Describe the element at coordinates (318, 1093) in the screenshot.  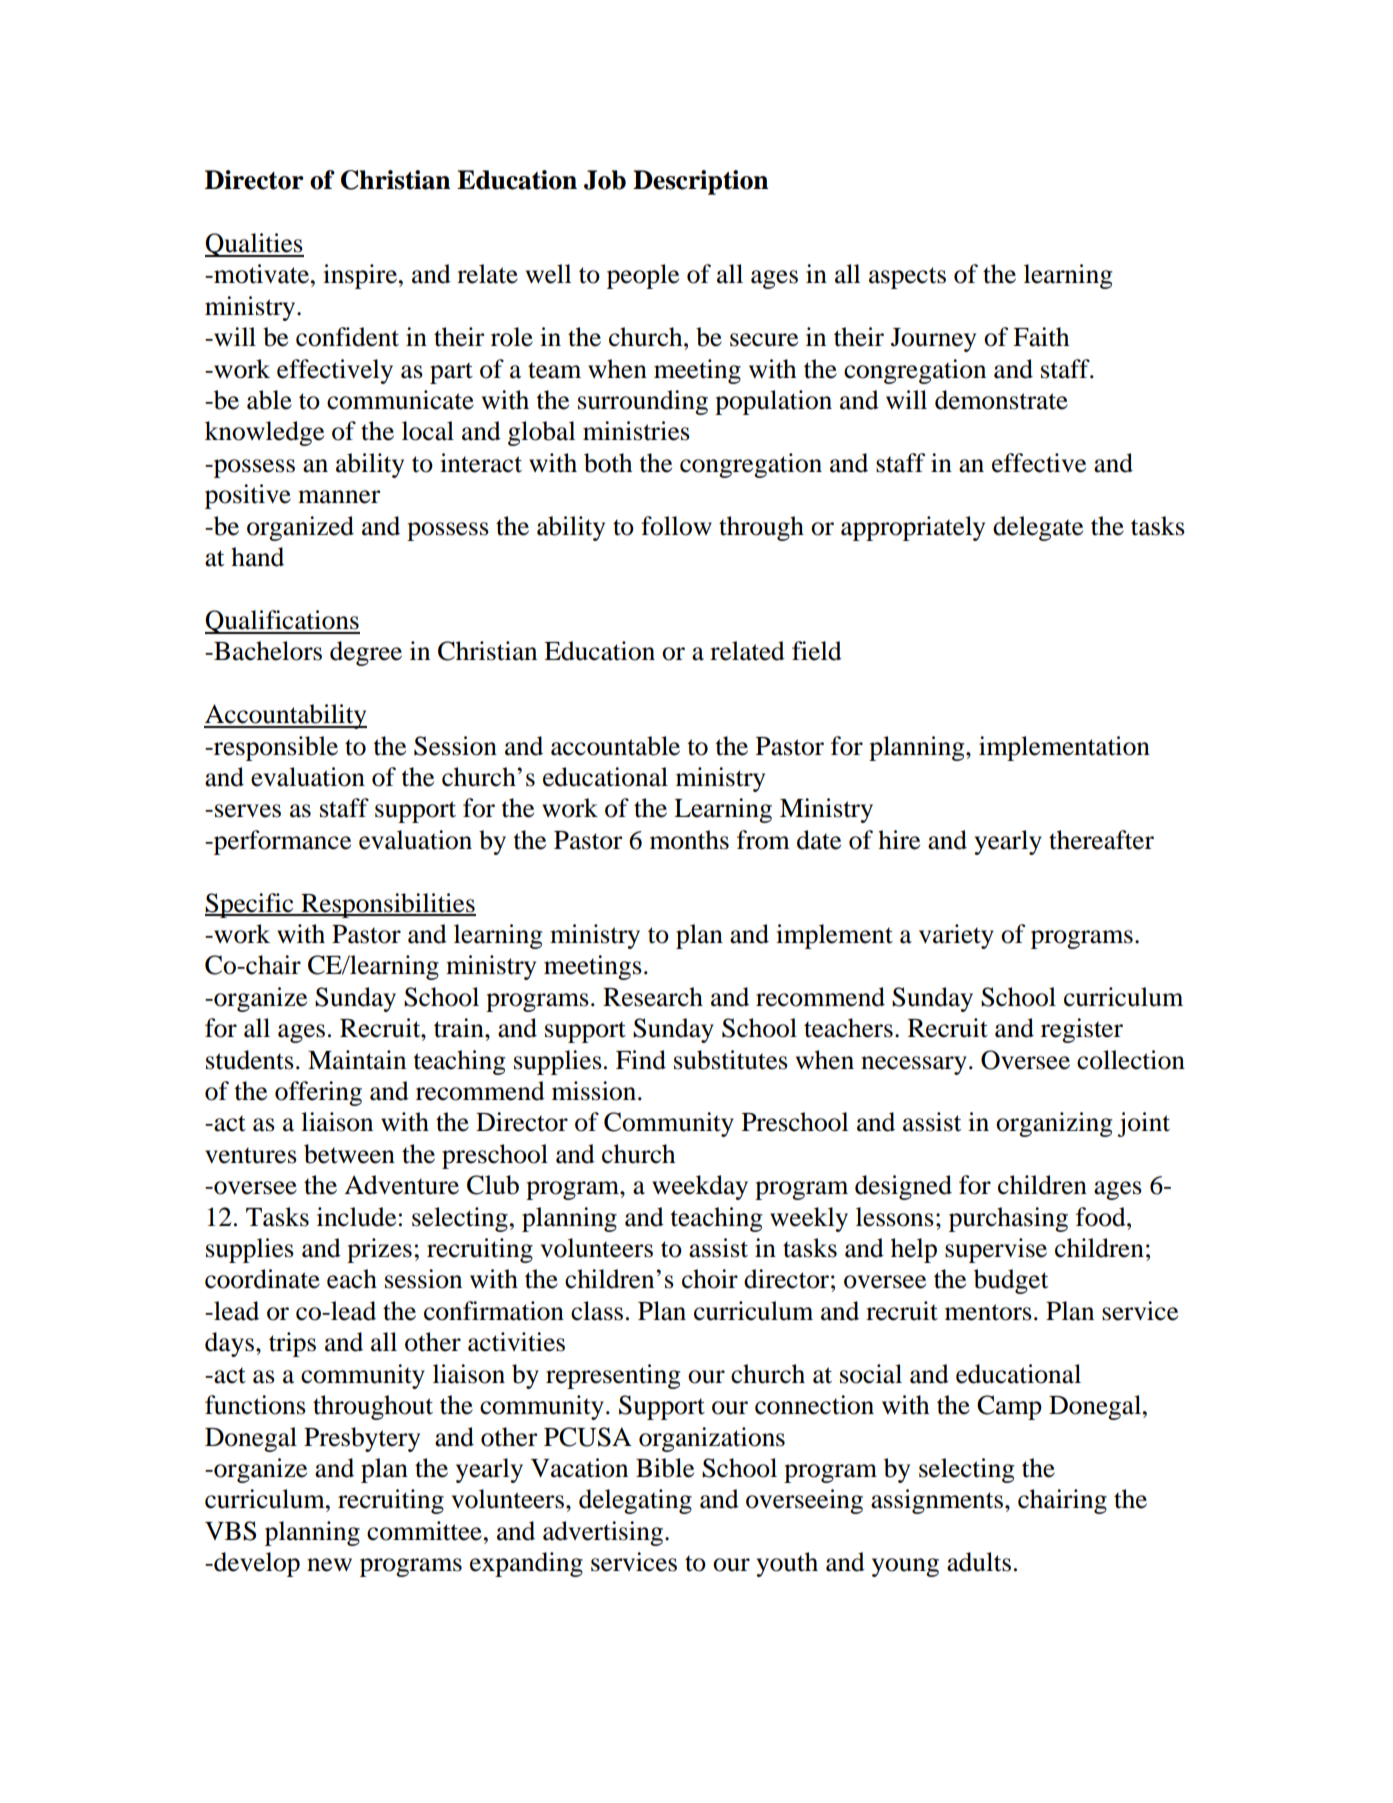
I see `offering` at that location.
